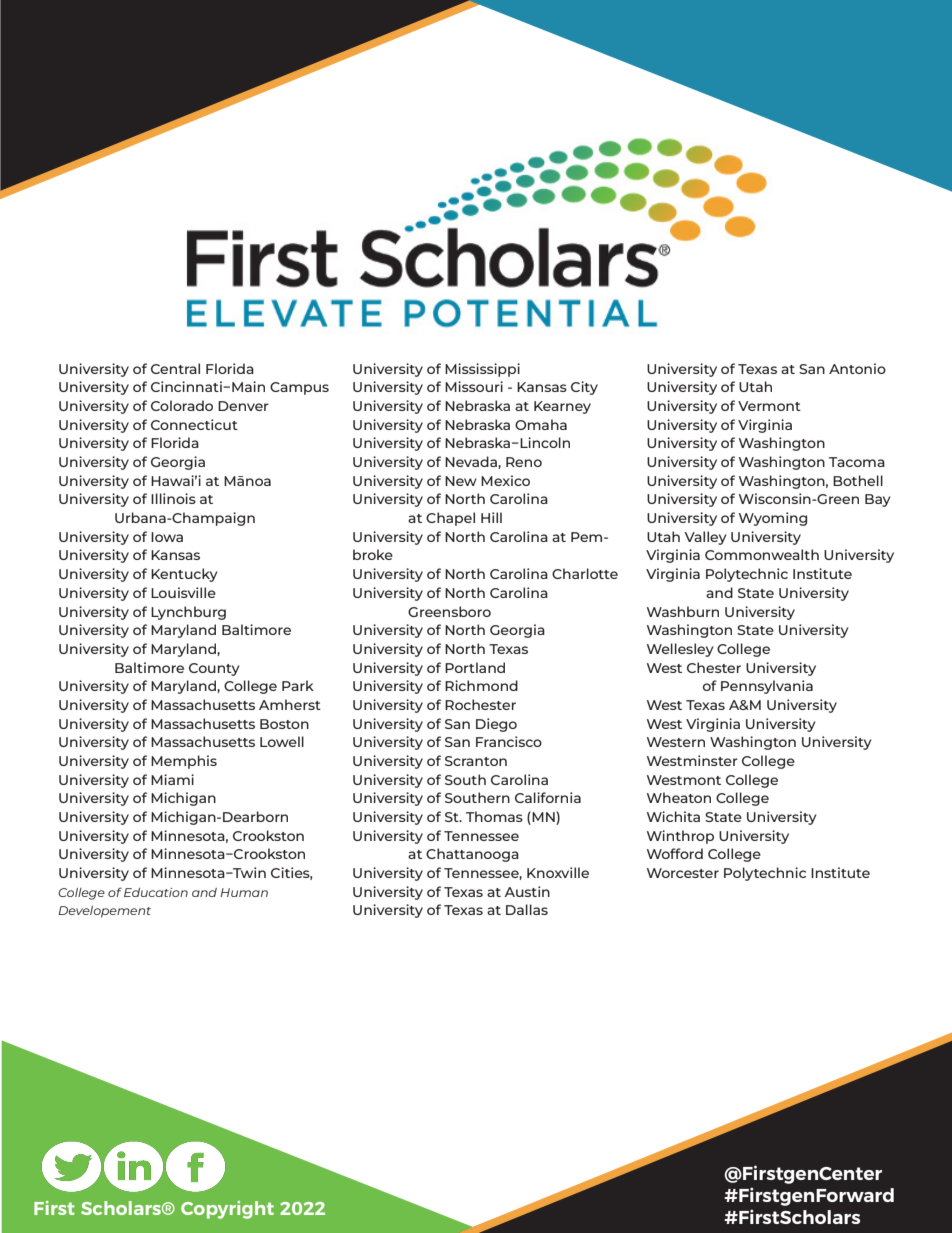 This screenshot has height=1233, width=952. What do you see at coordinates (527, 909) in the screenshot?
I see `Dallas` at bounding box center [527, 909].
